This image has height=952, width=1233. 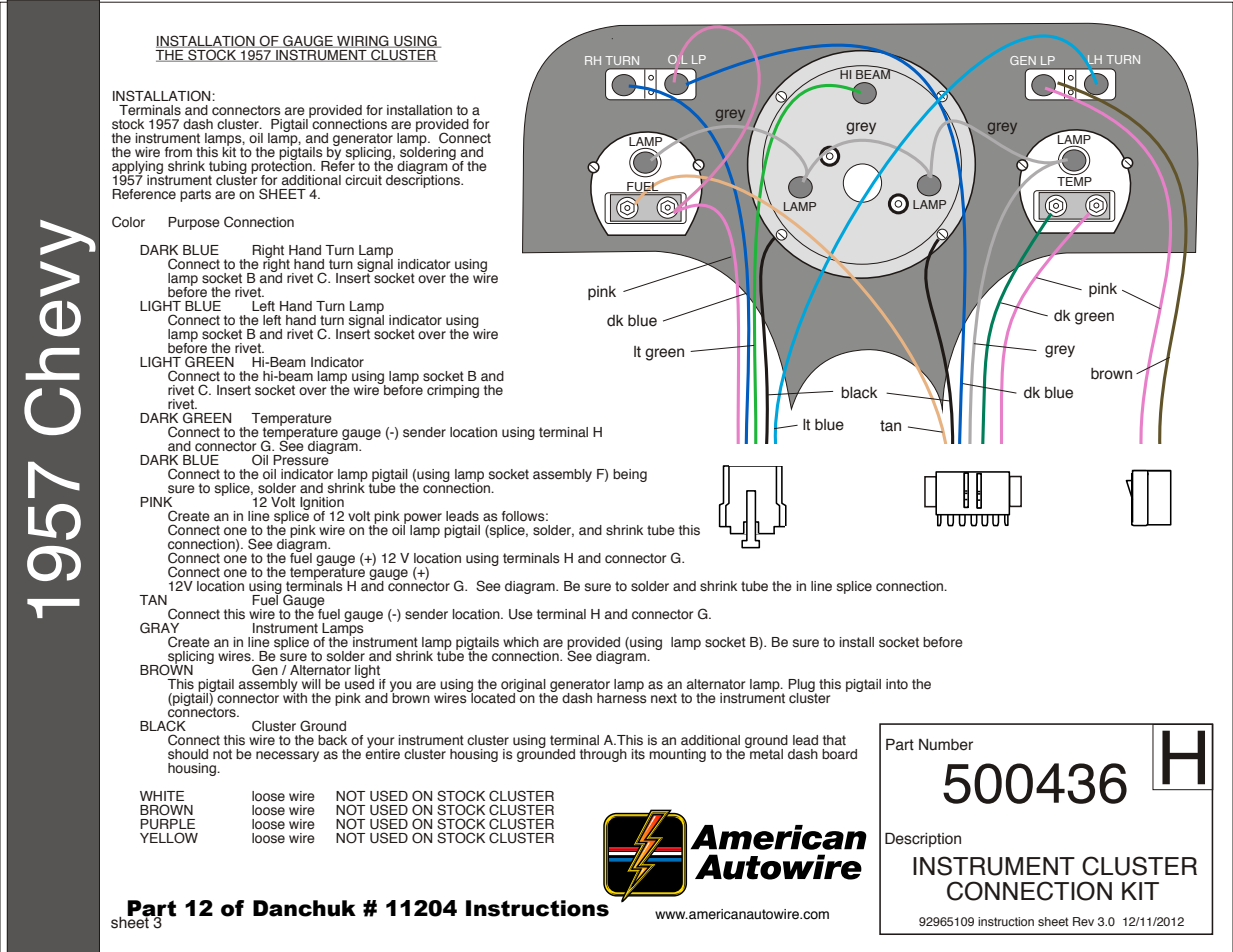 What do you see at coordinates (363, 180) in the image?
I see `circuit` at bounding box center [363, 180].
